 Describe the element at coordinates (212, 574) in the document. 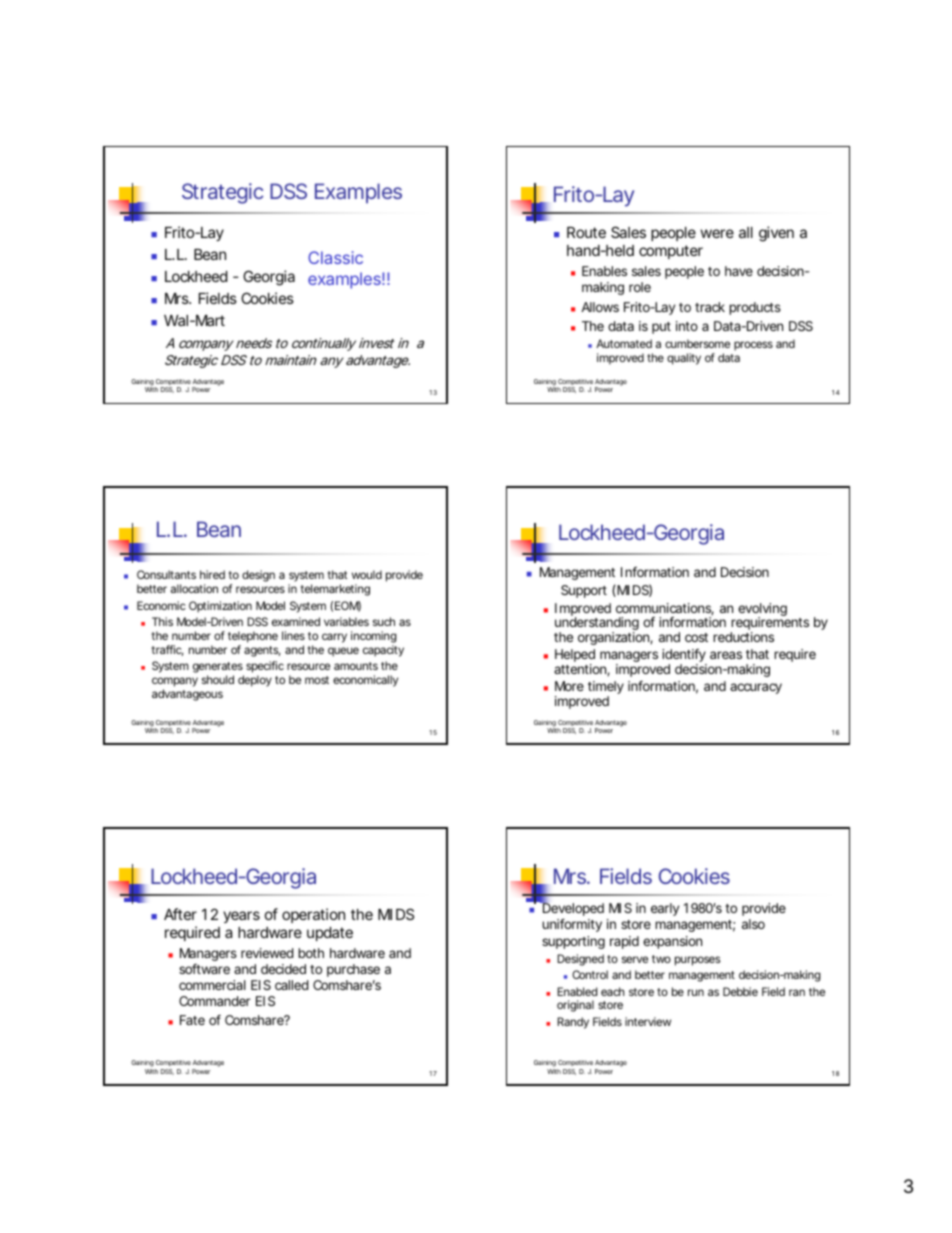

I see `hired` at that location.
